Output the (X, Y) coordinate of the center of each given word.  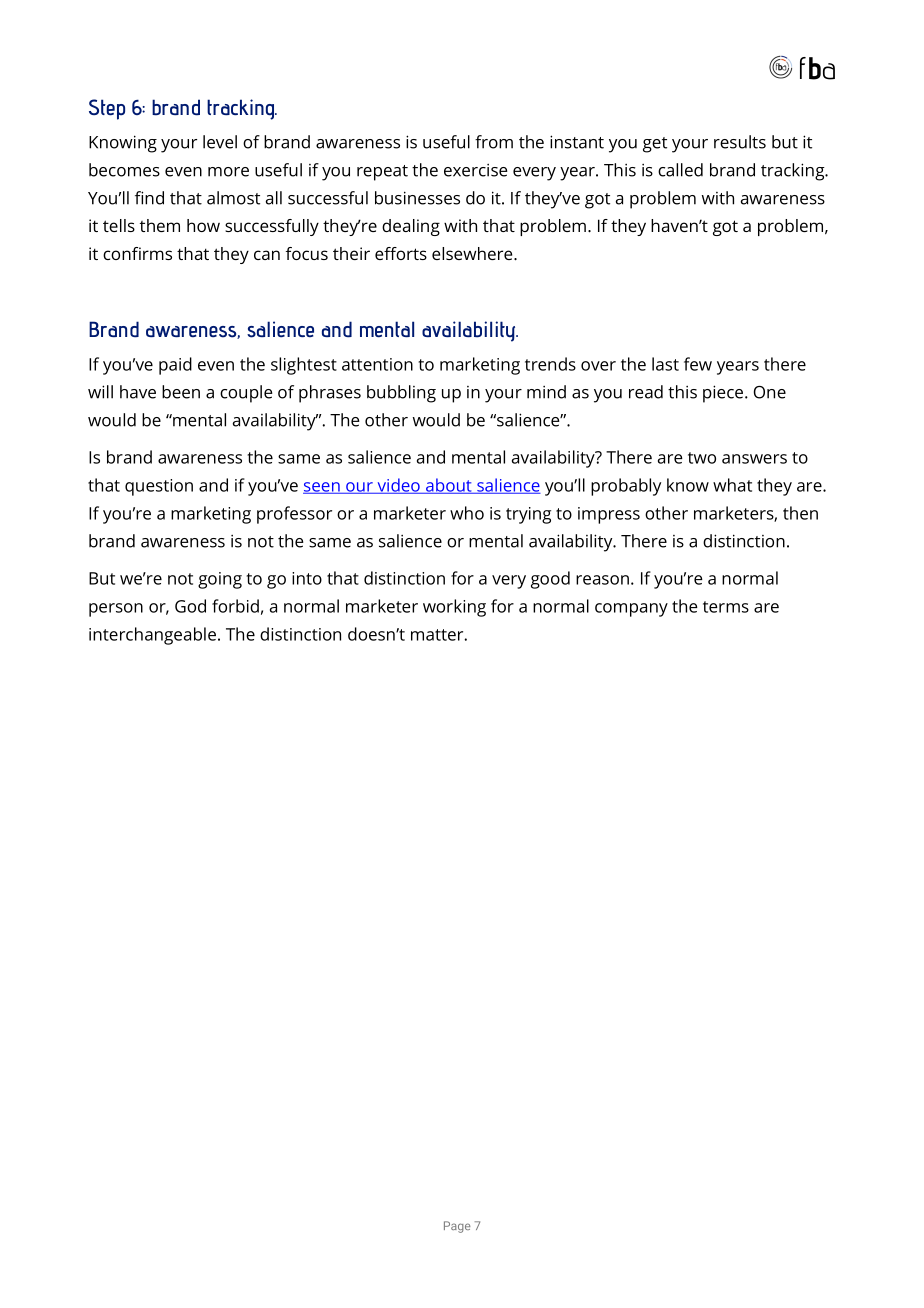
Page (457, 1227)
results (740, 142)
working (454, 608)
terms (726, 607)
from (494, 142)
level (220, 142)
